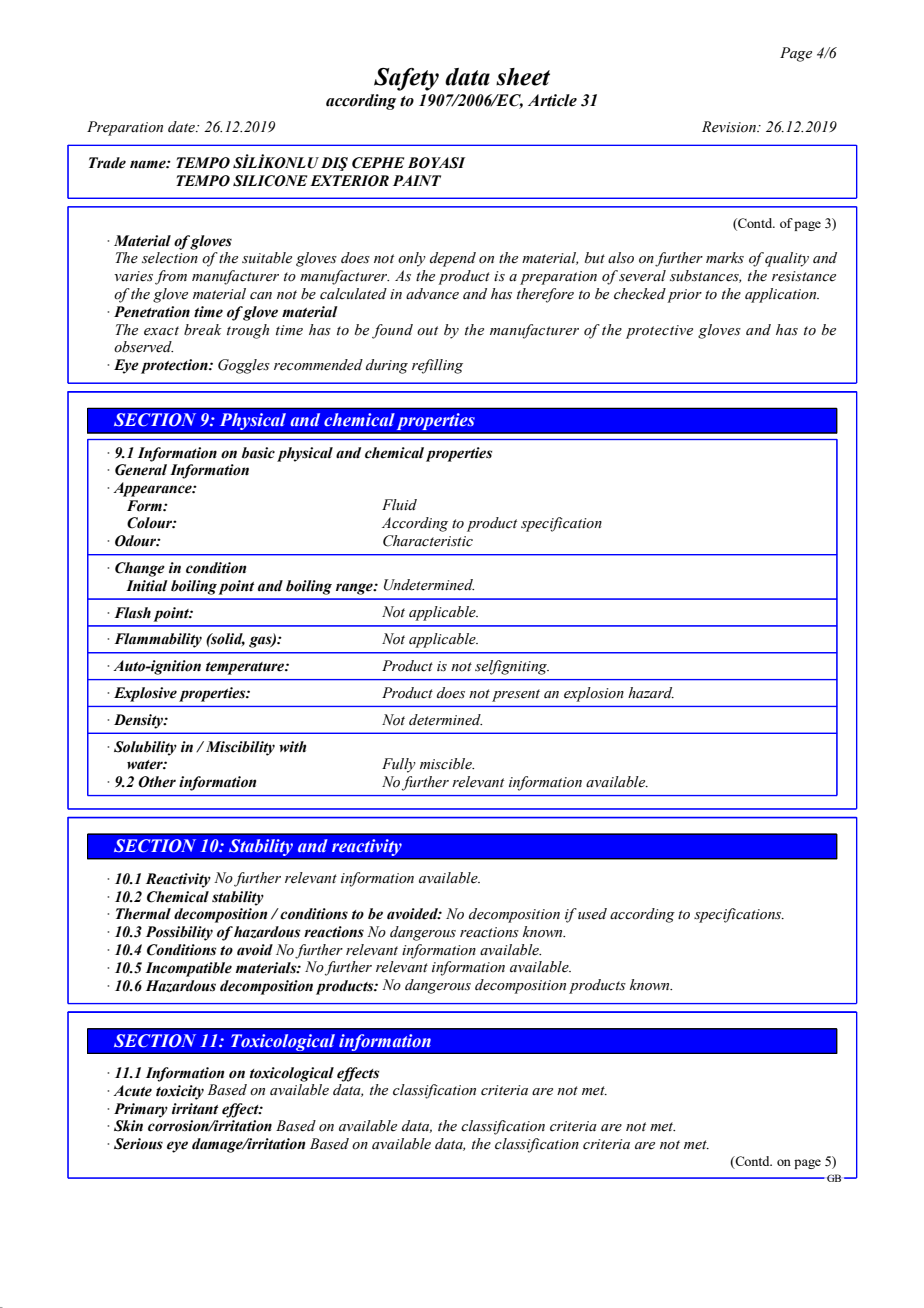 This screenshot has width=924, height=1308. What do you see at coordinates (195, 1109) in the screenshot?
I see `irritant` at bounding box center [195, 1109].
